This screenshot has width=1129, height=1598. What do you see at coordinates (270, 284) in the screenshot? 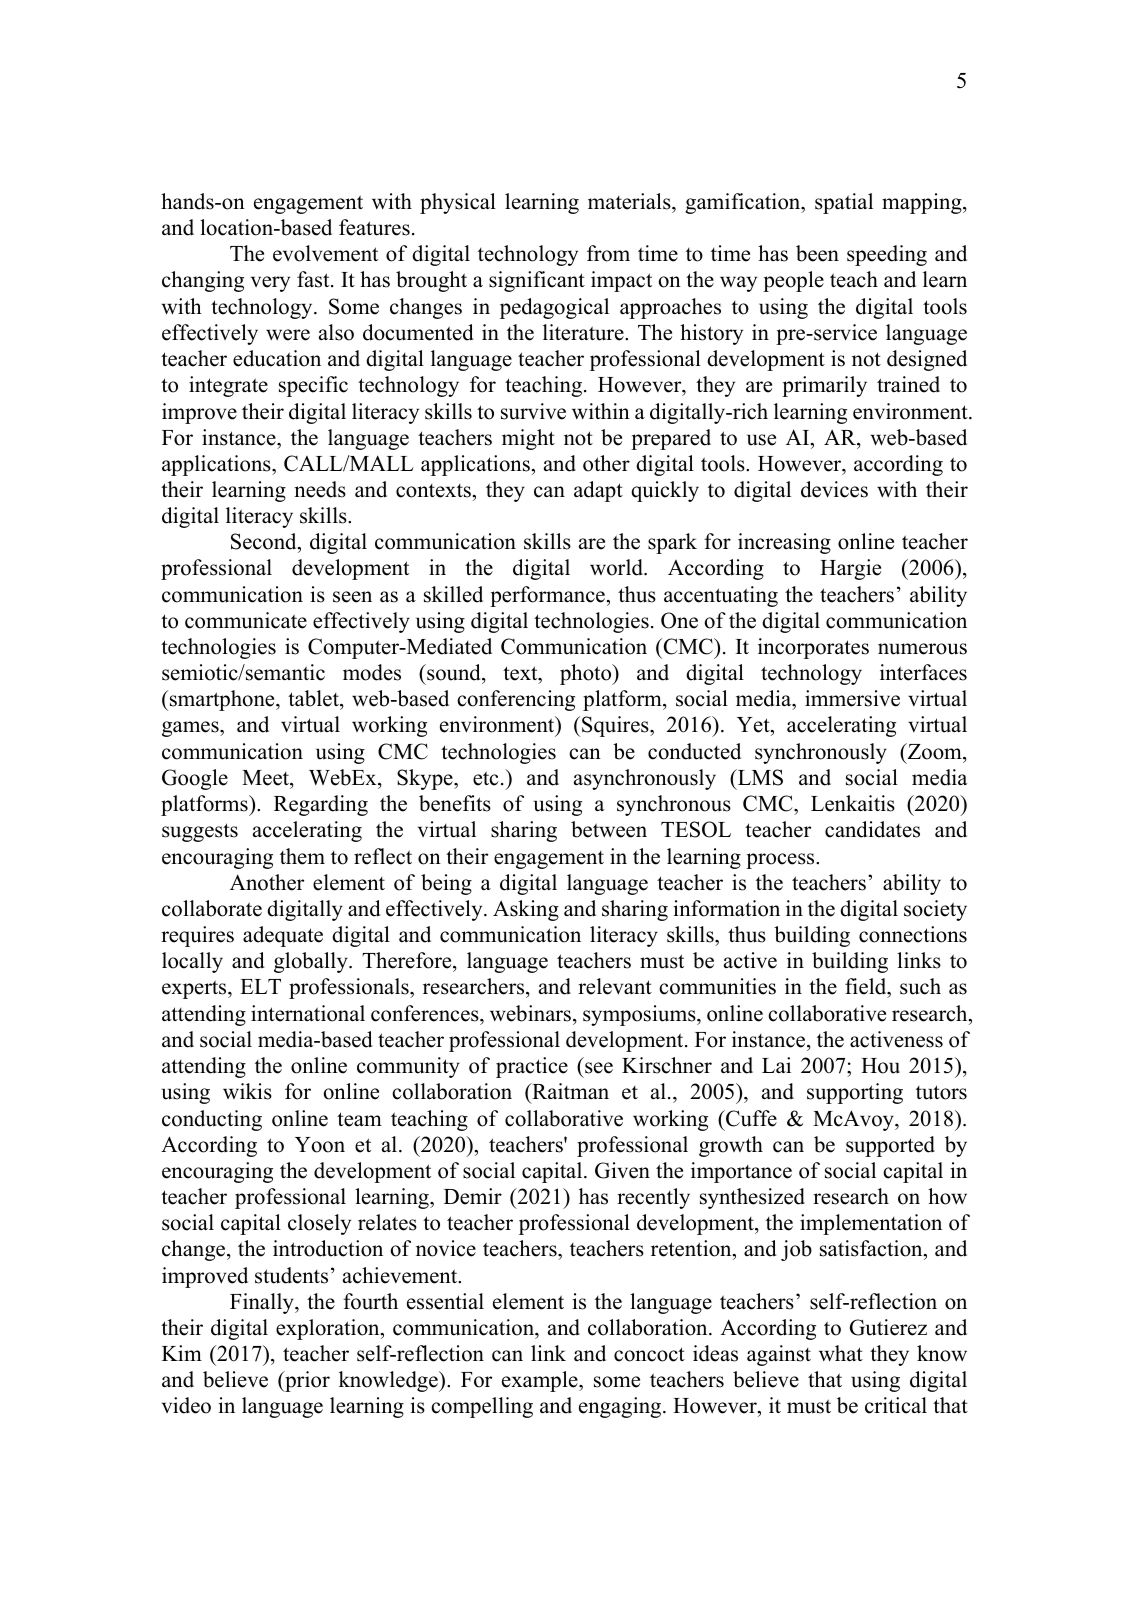
I see `very` at bounding box center [270, 284].
